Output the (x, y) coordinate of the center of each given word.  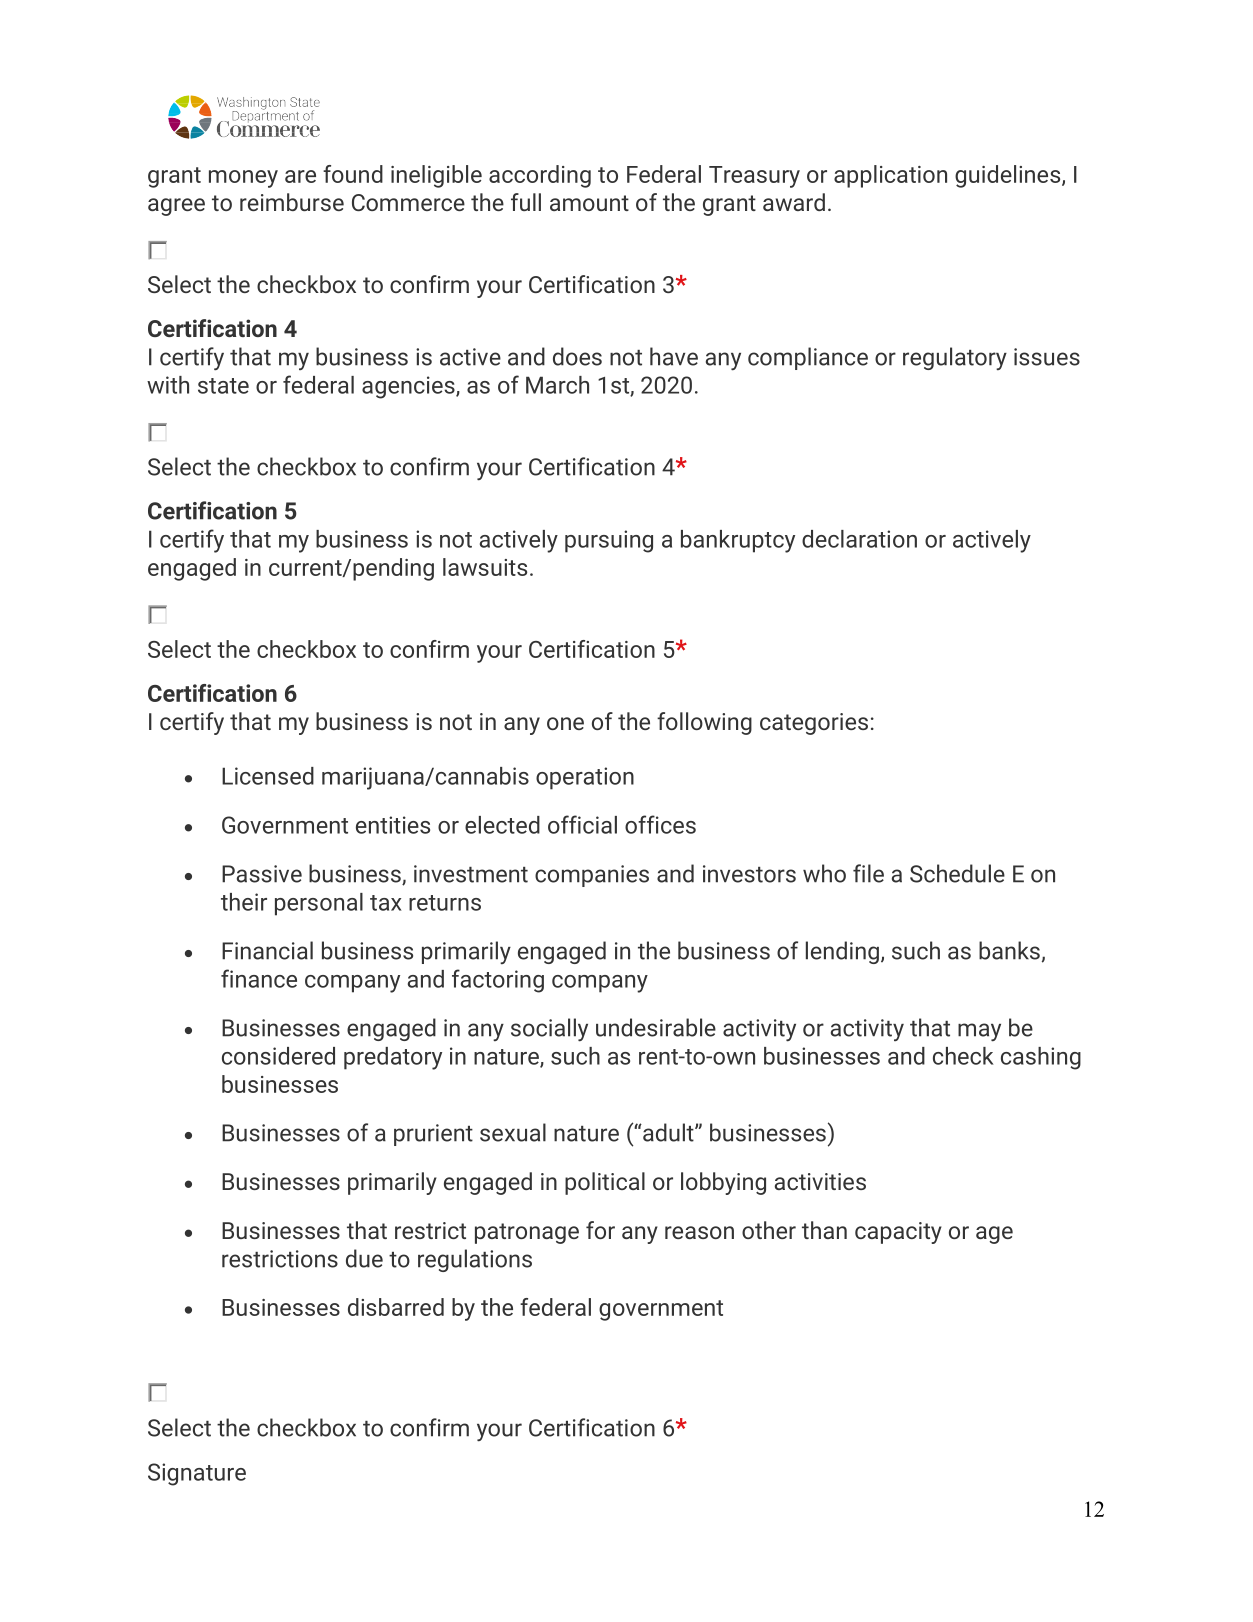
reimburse (292, 202)
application (890, 176)
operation (585, 778)
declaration (859, 539)
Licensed (268, 776)
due (364, 1258)
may (979, 1032)
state (223, 386)
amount (589, 203)
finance (259, 978)
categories (814, 724)
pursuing (609, 541)
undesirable (656, 1027)
